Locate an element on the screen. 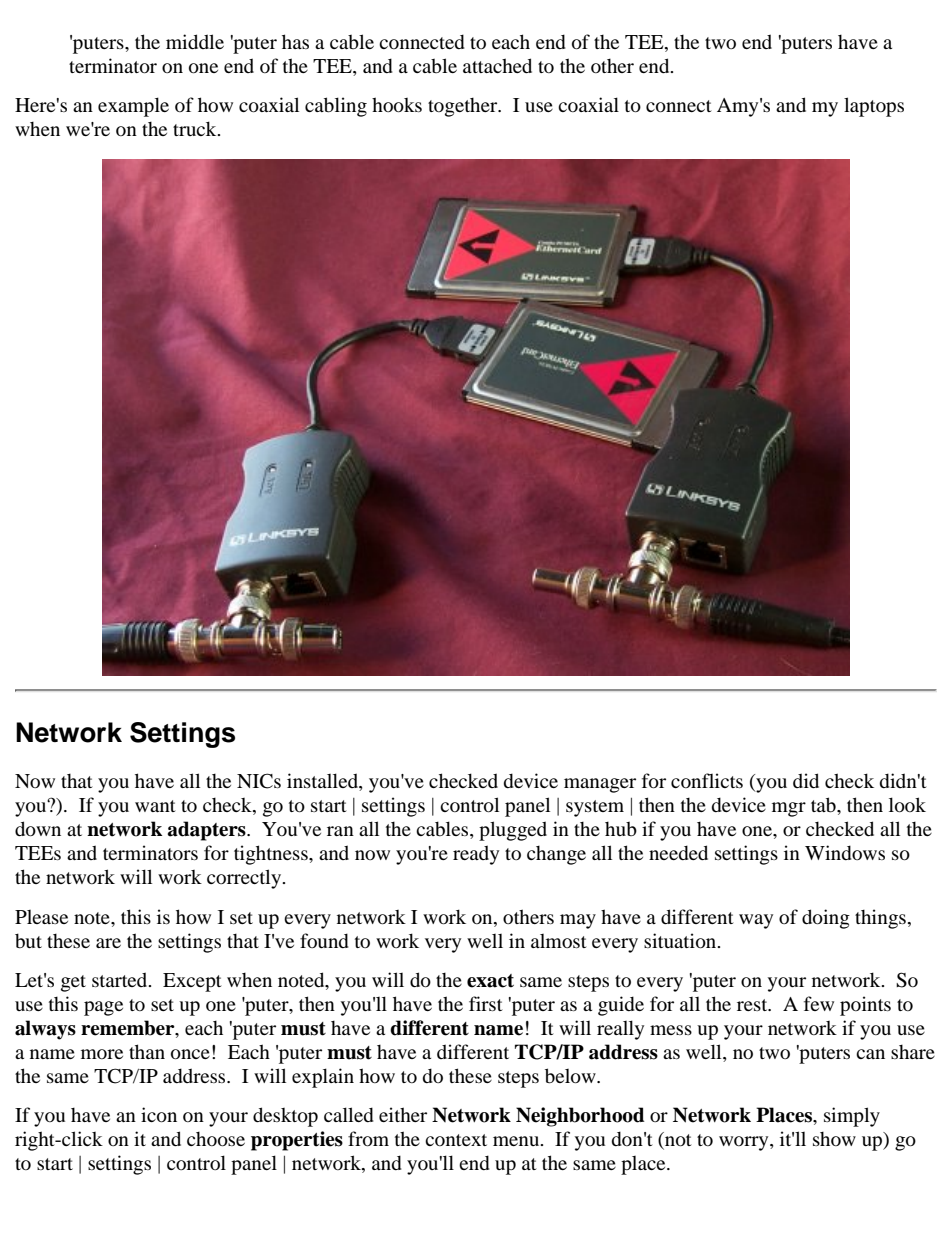 The image size is (952, 1233). conflicts is located at coordinates (707, 780).
